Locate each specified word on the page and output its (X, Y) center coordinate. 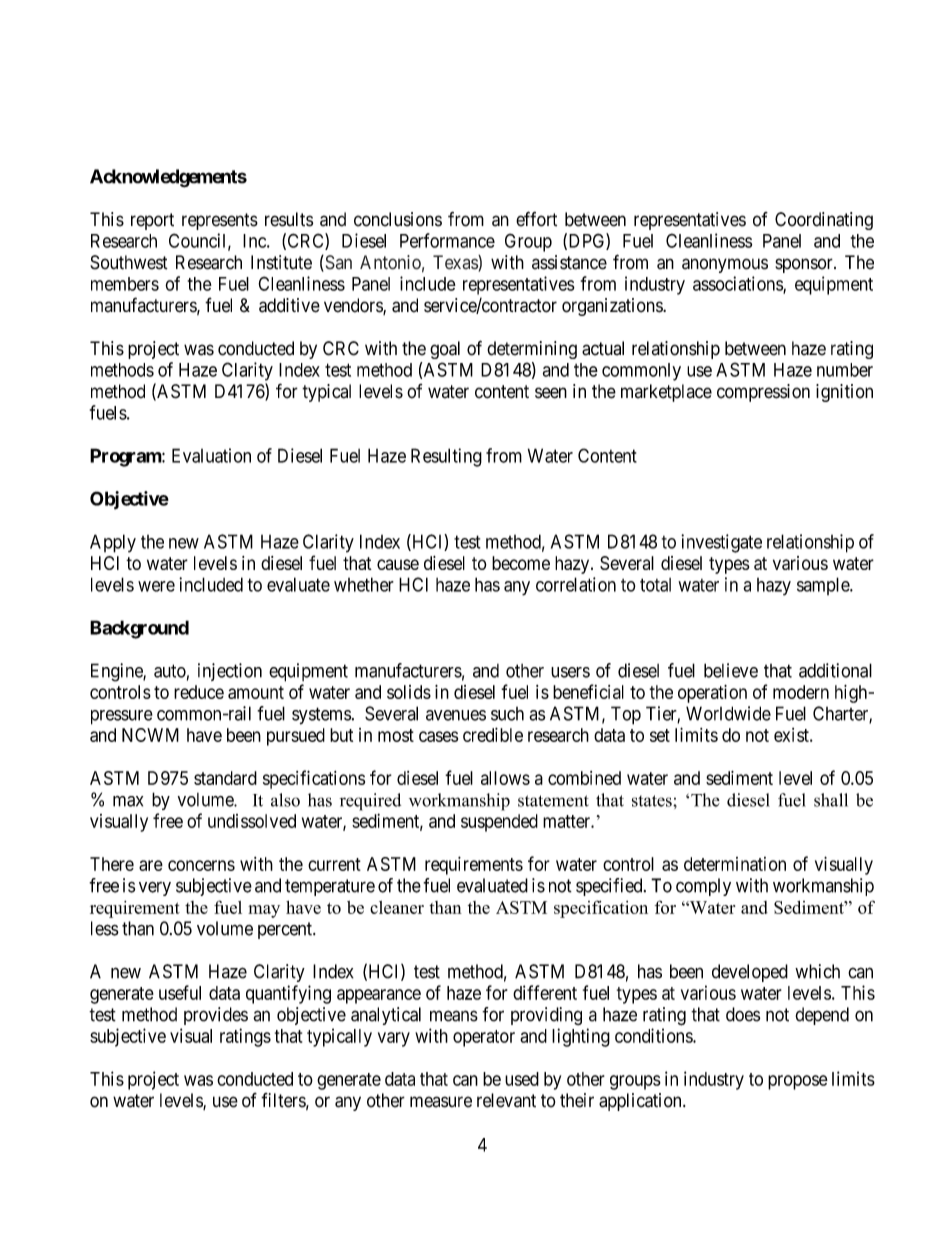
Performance (447, 240)
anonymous (725, 265)
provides (216, 1016)
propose (798, 1082)
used (522, 1079)
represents (220, 221)
